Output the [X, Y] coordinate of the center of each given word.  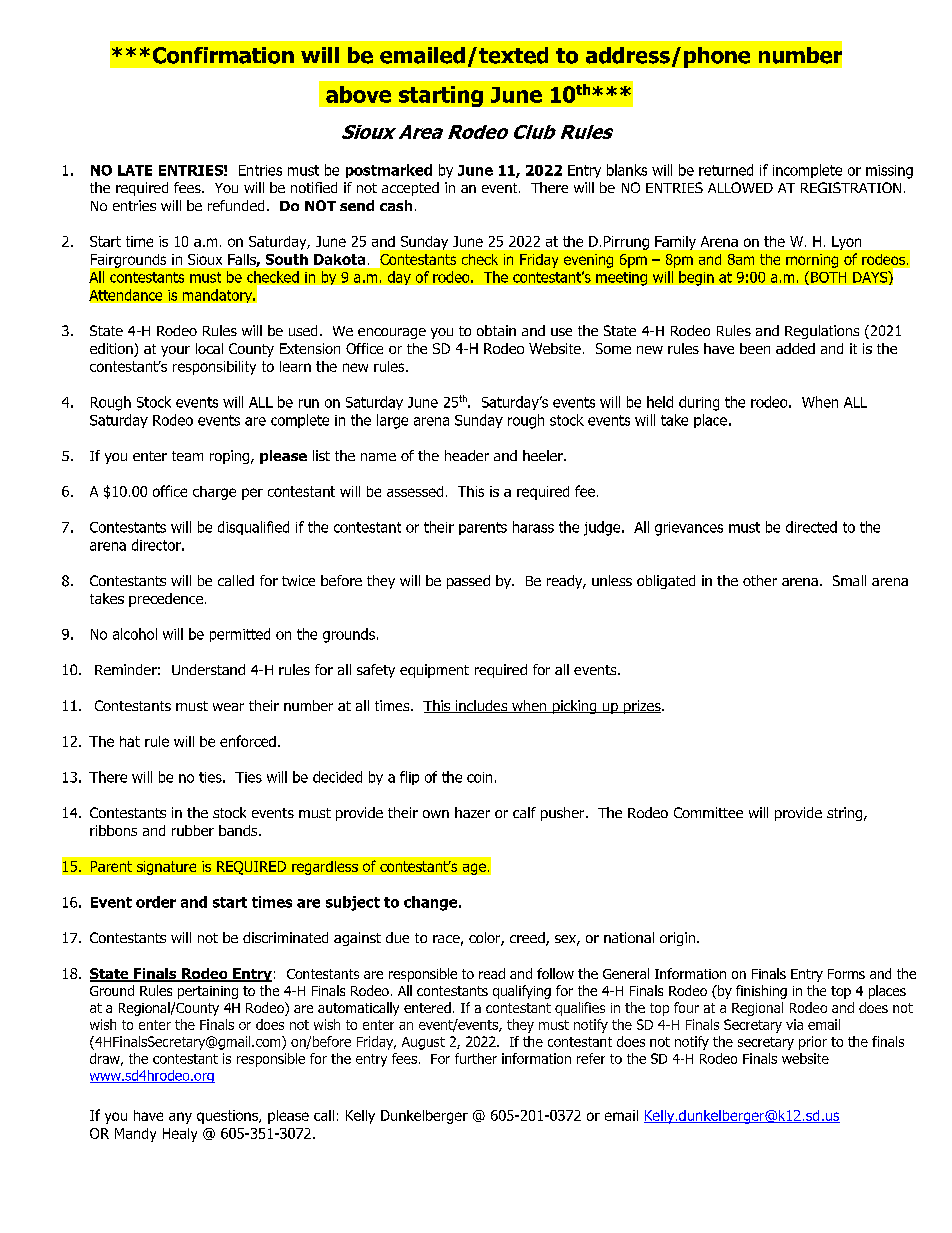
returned [726, 170]
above [358, 94]
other [760, 580]
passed [468, 582]
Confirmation [223, 55]
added [795, 348]
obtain [496, 330]
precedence [166, 600]
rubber [193, 830]
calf [524, 812]
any [180, 1118]
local [209, 348]
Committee [708, 812]
